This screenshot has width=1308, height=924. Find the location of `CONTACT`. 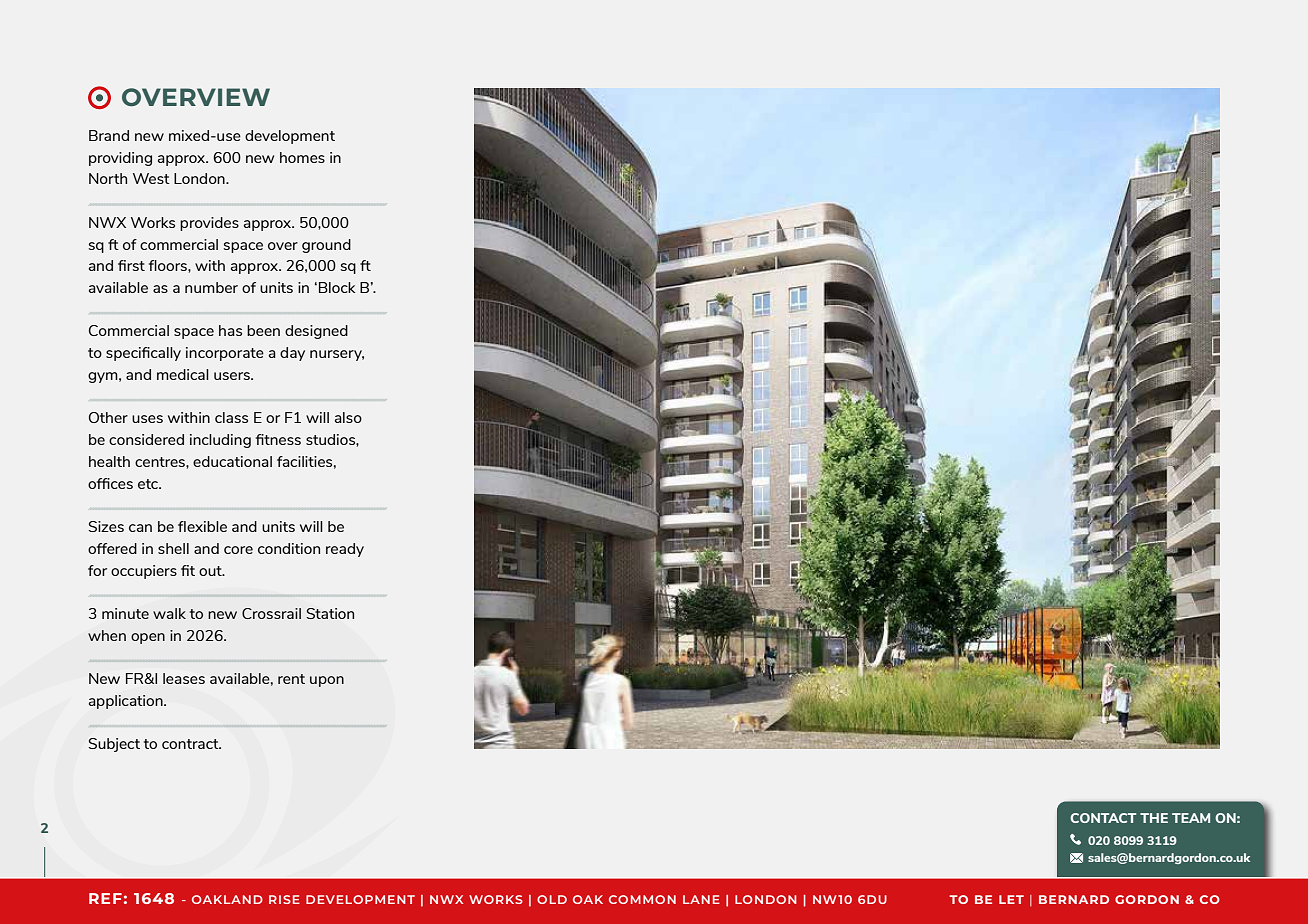

CONTACT is located at coordinates (1103, 818).
